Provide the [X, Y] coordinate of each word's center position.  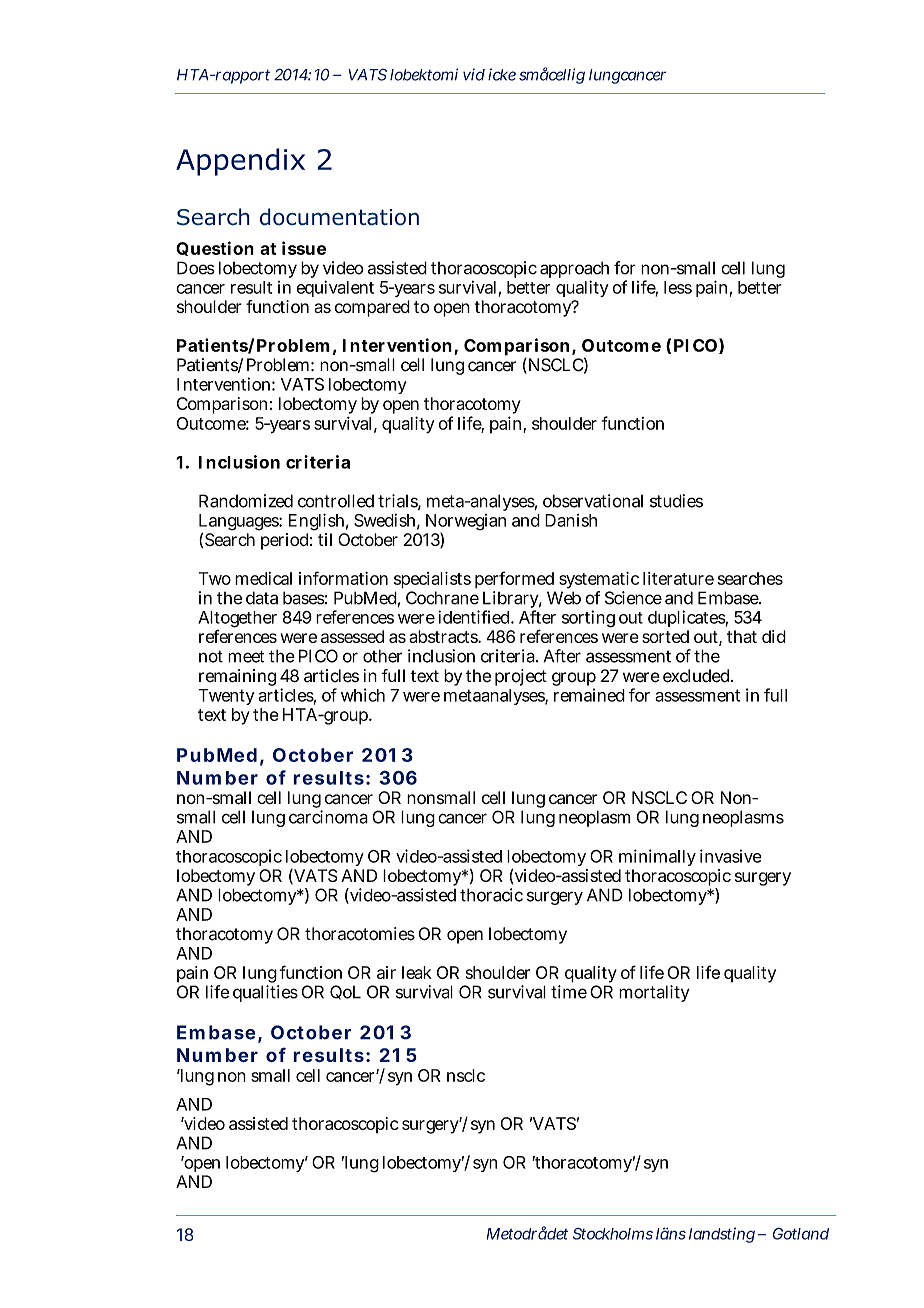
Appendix [240, 162]
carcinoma [328, 817]
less [678, 287]
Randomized [246, 501]
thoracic [491, 895]
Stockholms [613, 1233]
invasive [731, 856]
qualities [265, 993]
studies [676, 501]
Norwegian [466, 522]
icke [502, 74]
